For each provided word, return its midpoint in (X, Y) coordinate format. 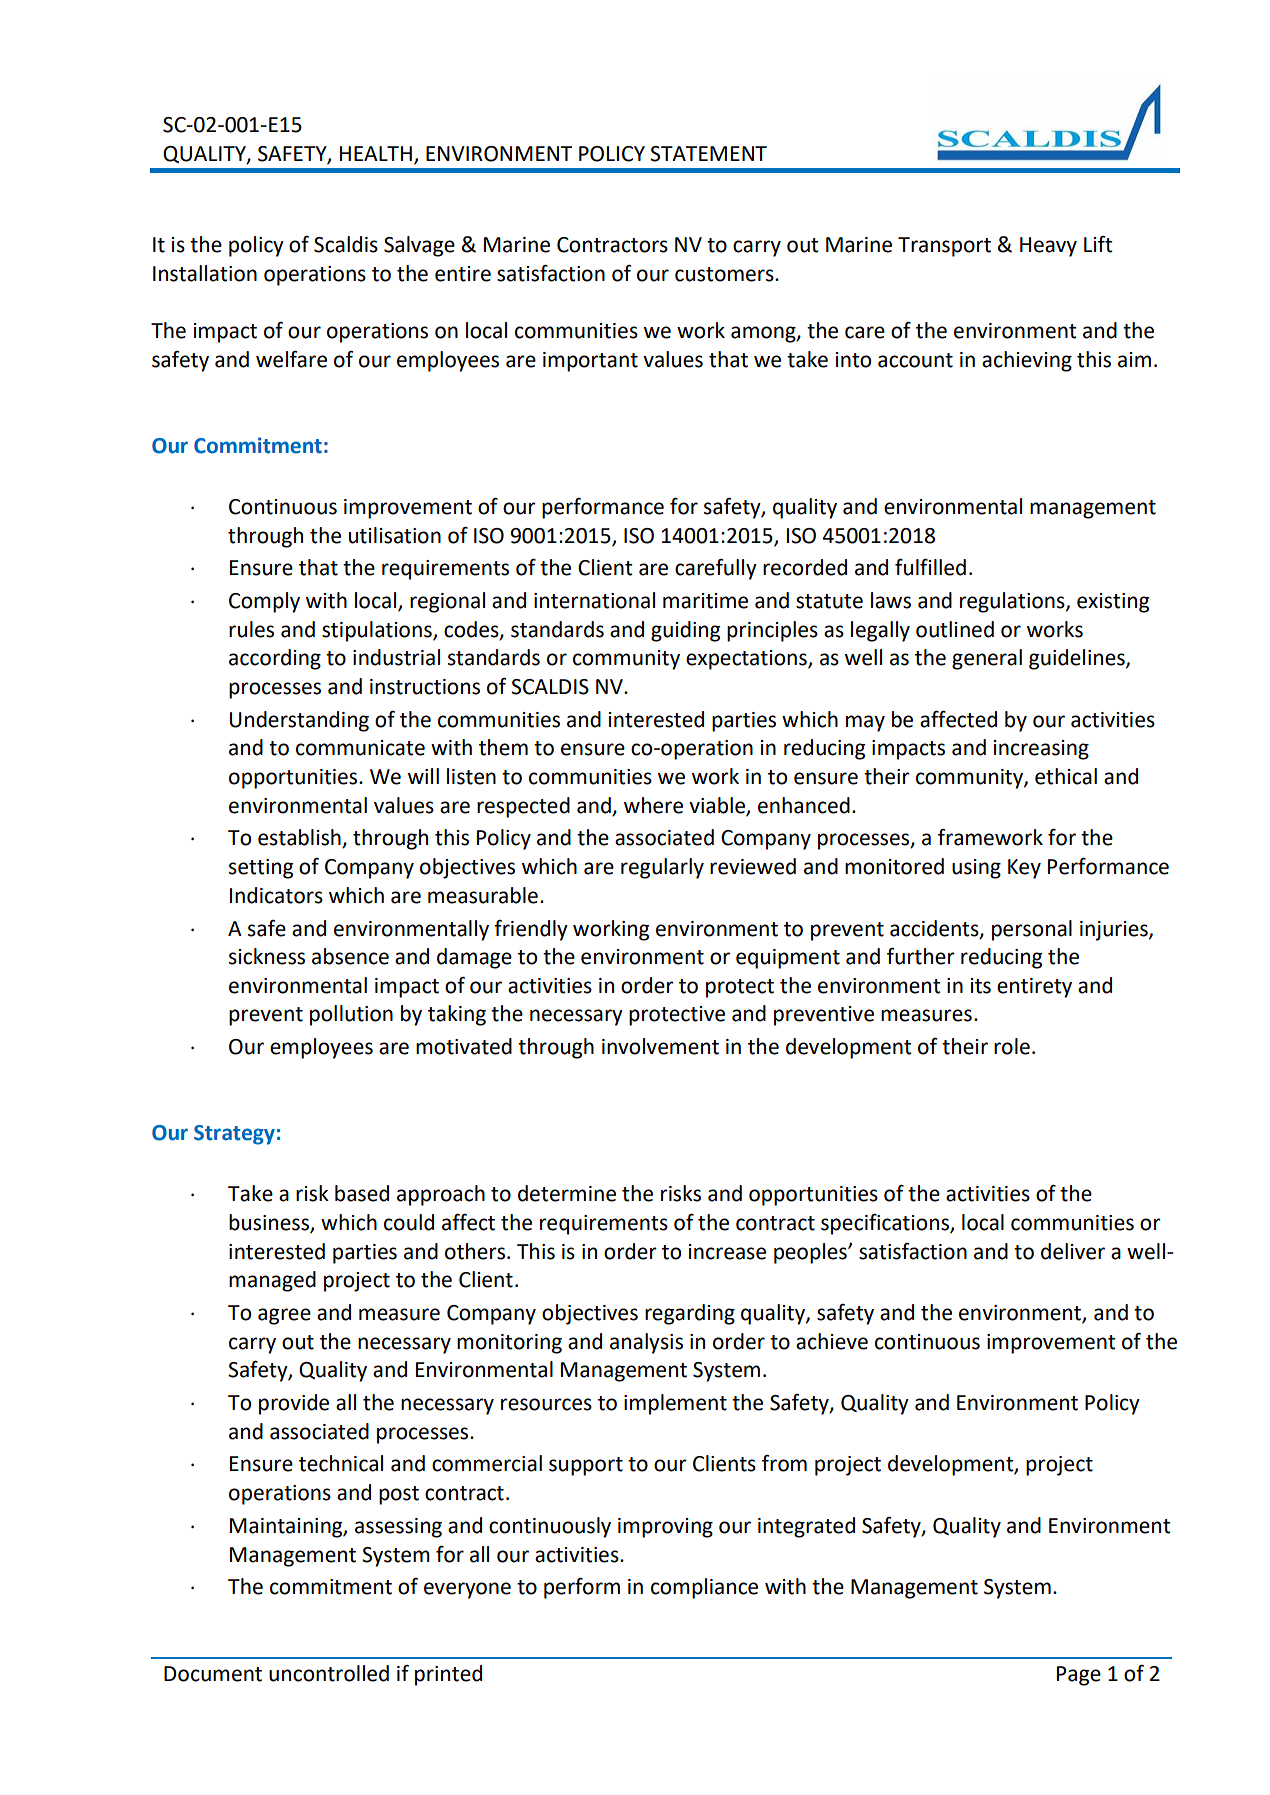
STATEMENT (708, 154)
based (362, 1193)
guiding (685, 631)
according (275, 659)
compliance (704, 1588)
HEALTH (376, 153)
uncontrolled (329, 1673)
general (987, 659)
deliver (1073, 1251)
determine (567, 1193)
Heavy (1048, 247)
